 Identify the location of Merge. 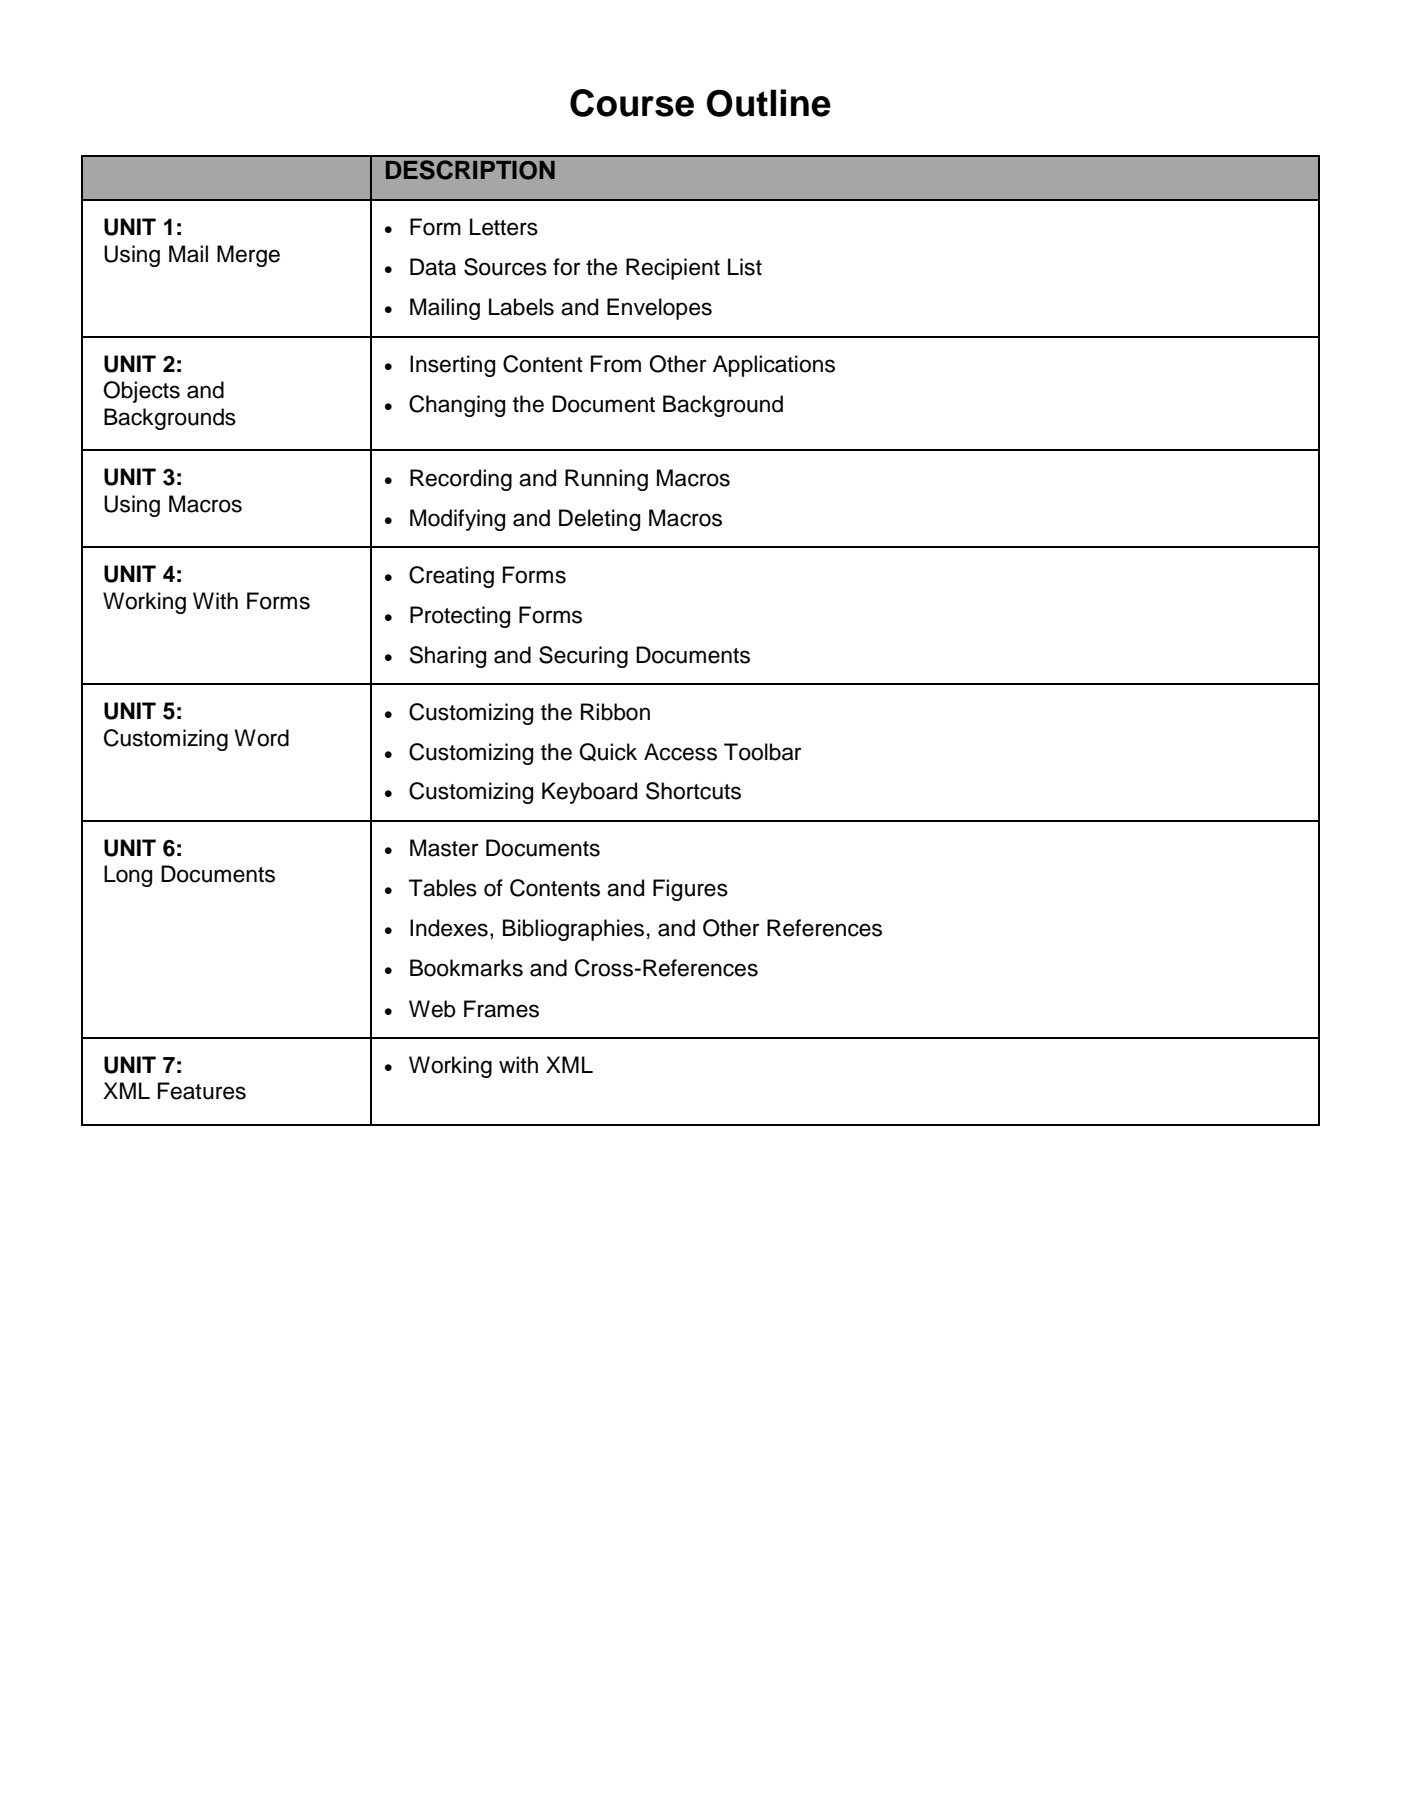
(248, 256).
